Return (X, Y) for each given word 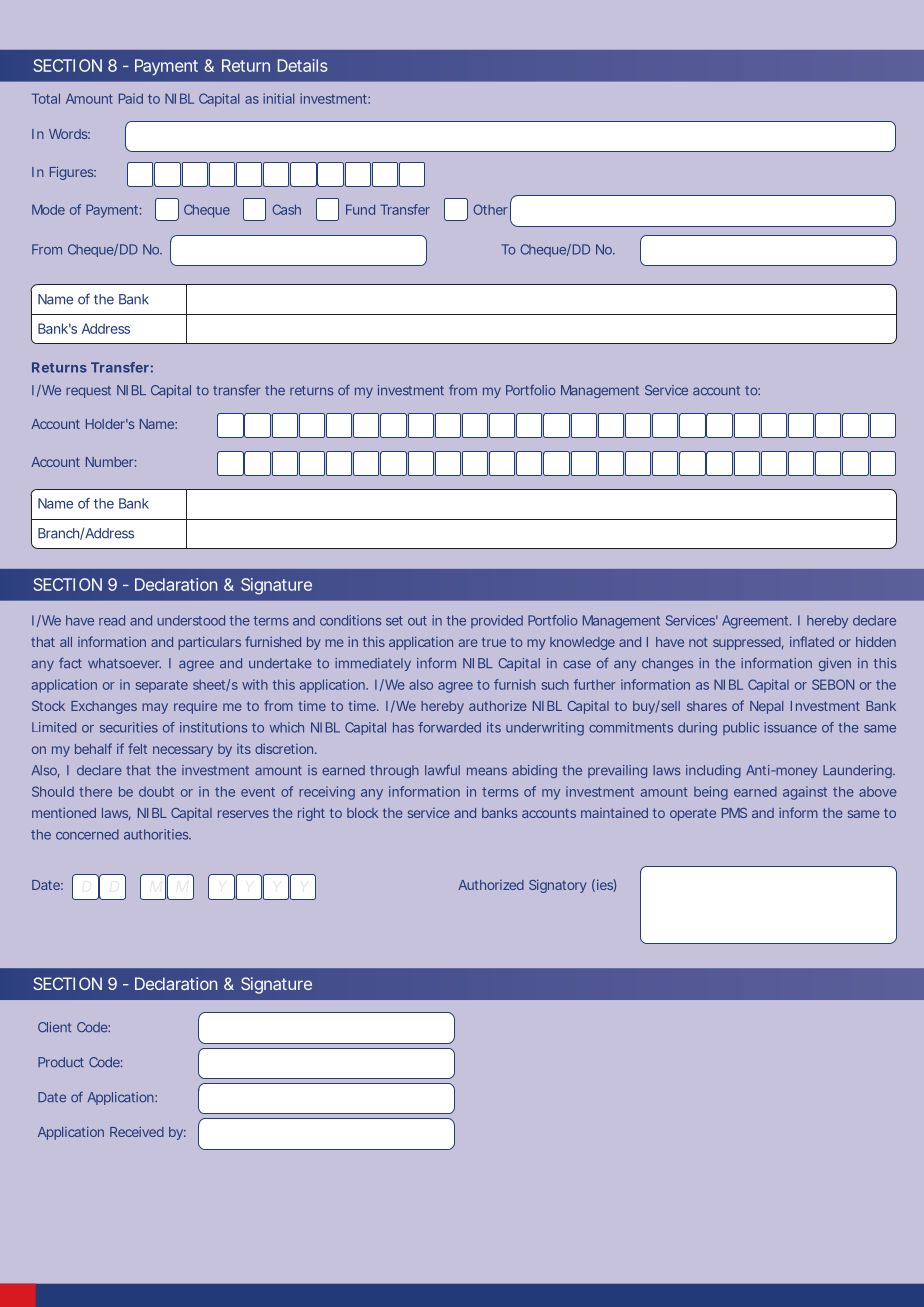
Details (303, 65)
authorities (157, 834)
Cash (286, 209)
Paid (131, 98)
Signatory (558, 886)
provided (497, 621)
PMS (734, 813)
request (88, 392)
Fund (360, 209)
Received (137, 1132)
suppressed (748, 643)
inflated (812, 641)
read (112, 620)
